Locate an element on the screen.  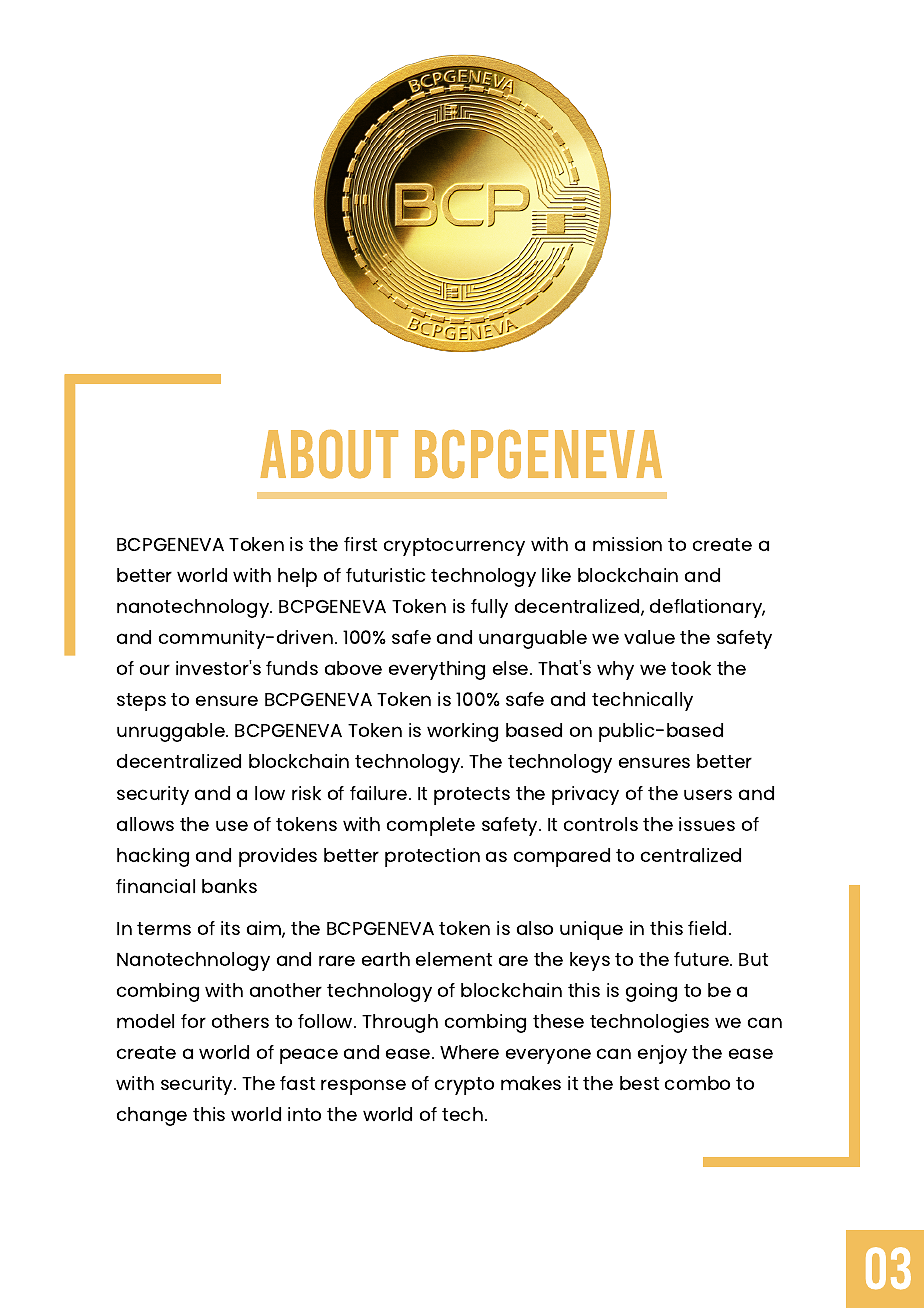
mission is located at coordinates (627, 544).
